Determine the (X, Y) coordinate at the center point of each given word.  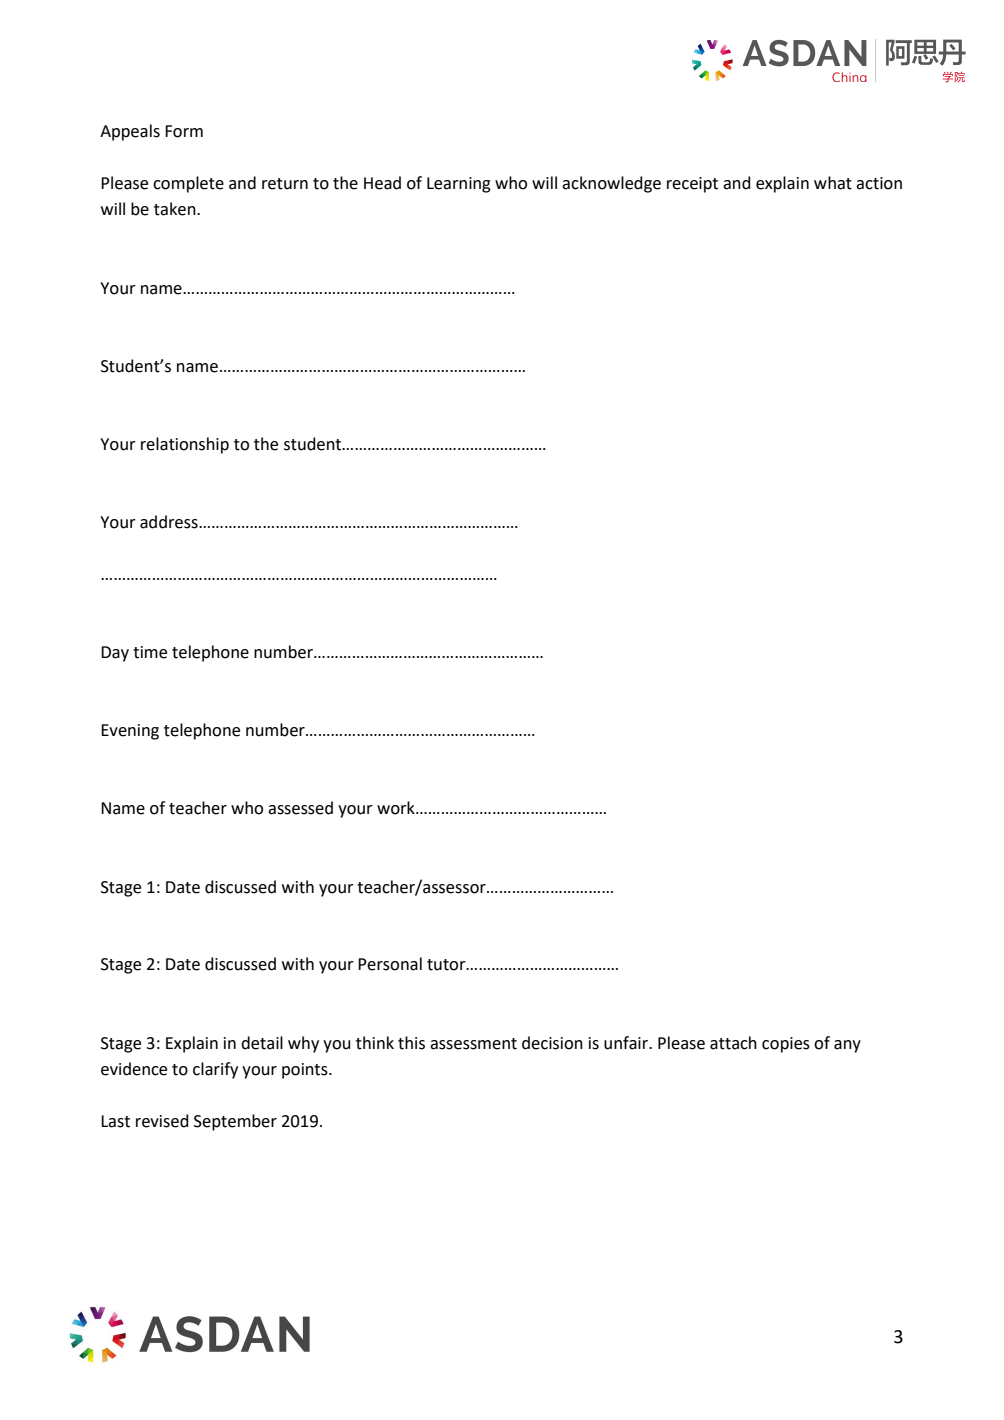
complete (188, 184)
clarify (215, 1070)
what (833, 183)
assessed (300, 808)
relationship (185, 445)
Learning (459, 185)
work (397, 808)
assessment (473, 1044)
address (170, 522)
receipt (692, 185)
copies (786, 1045)
